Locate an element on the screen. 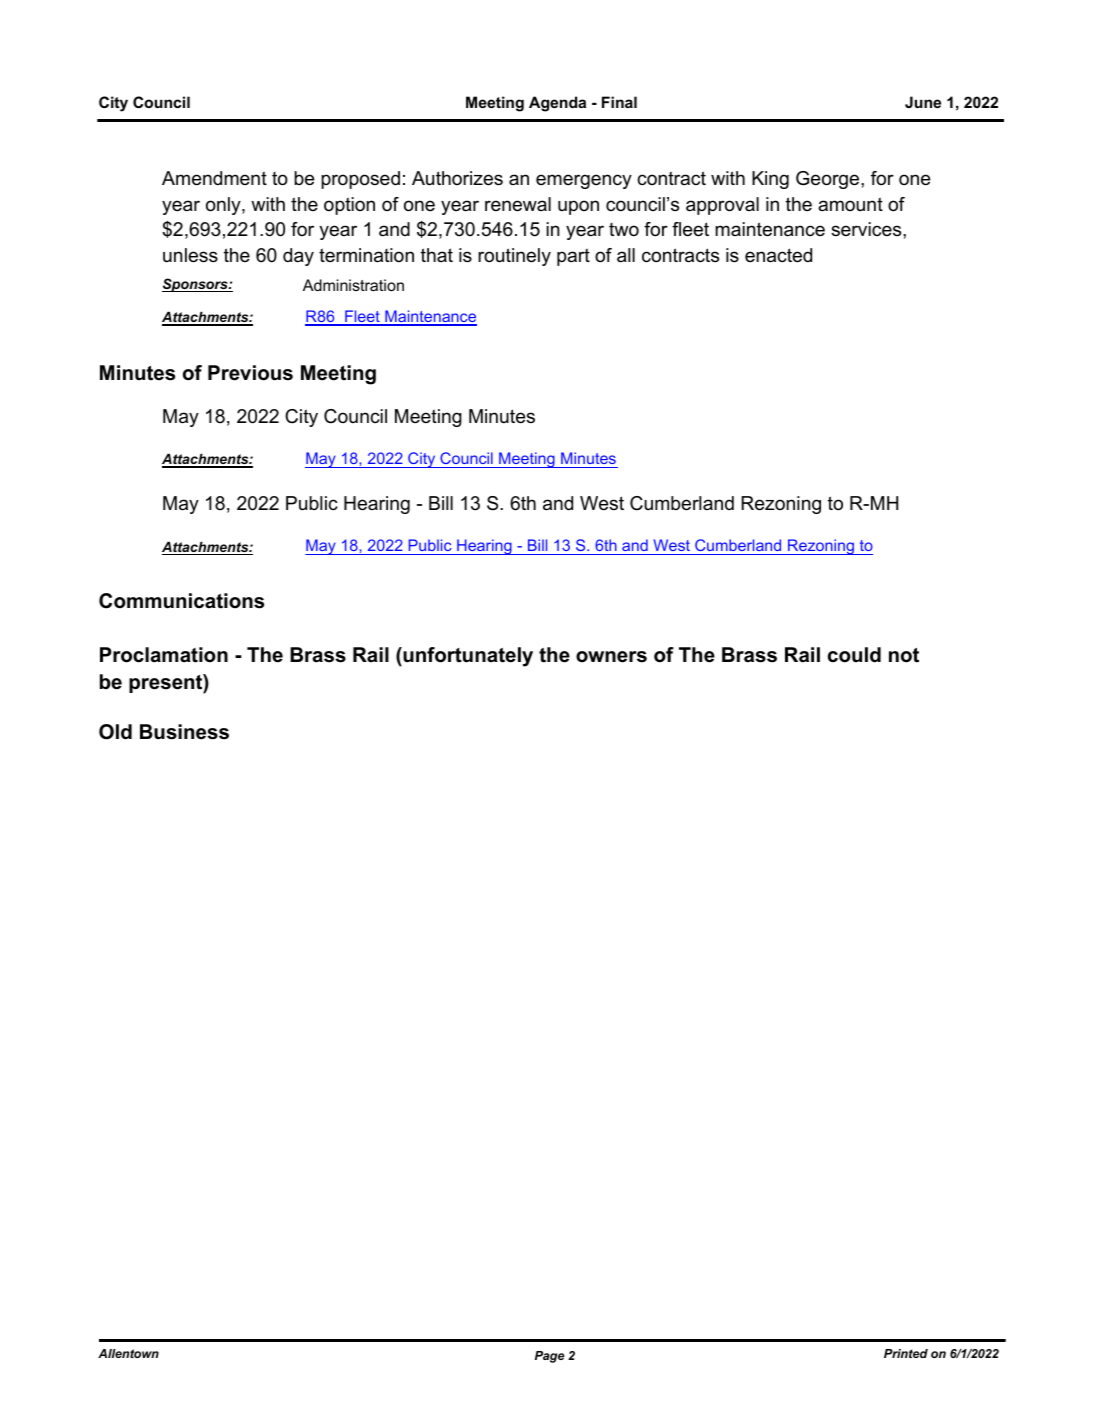 This screenshot has height=1428, width=1103. George is located at coordinates (829, 180).
